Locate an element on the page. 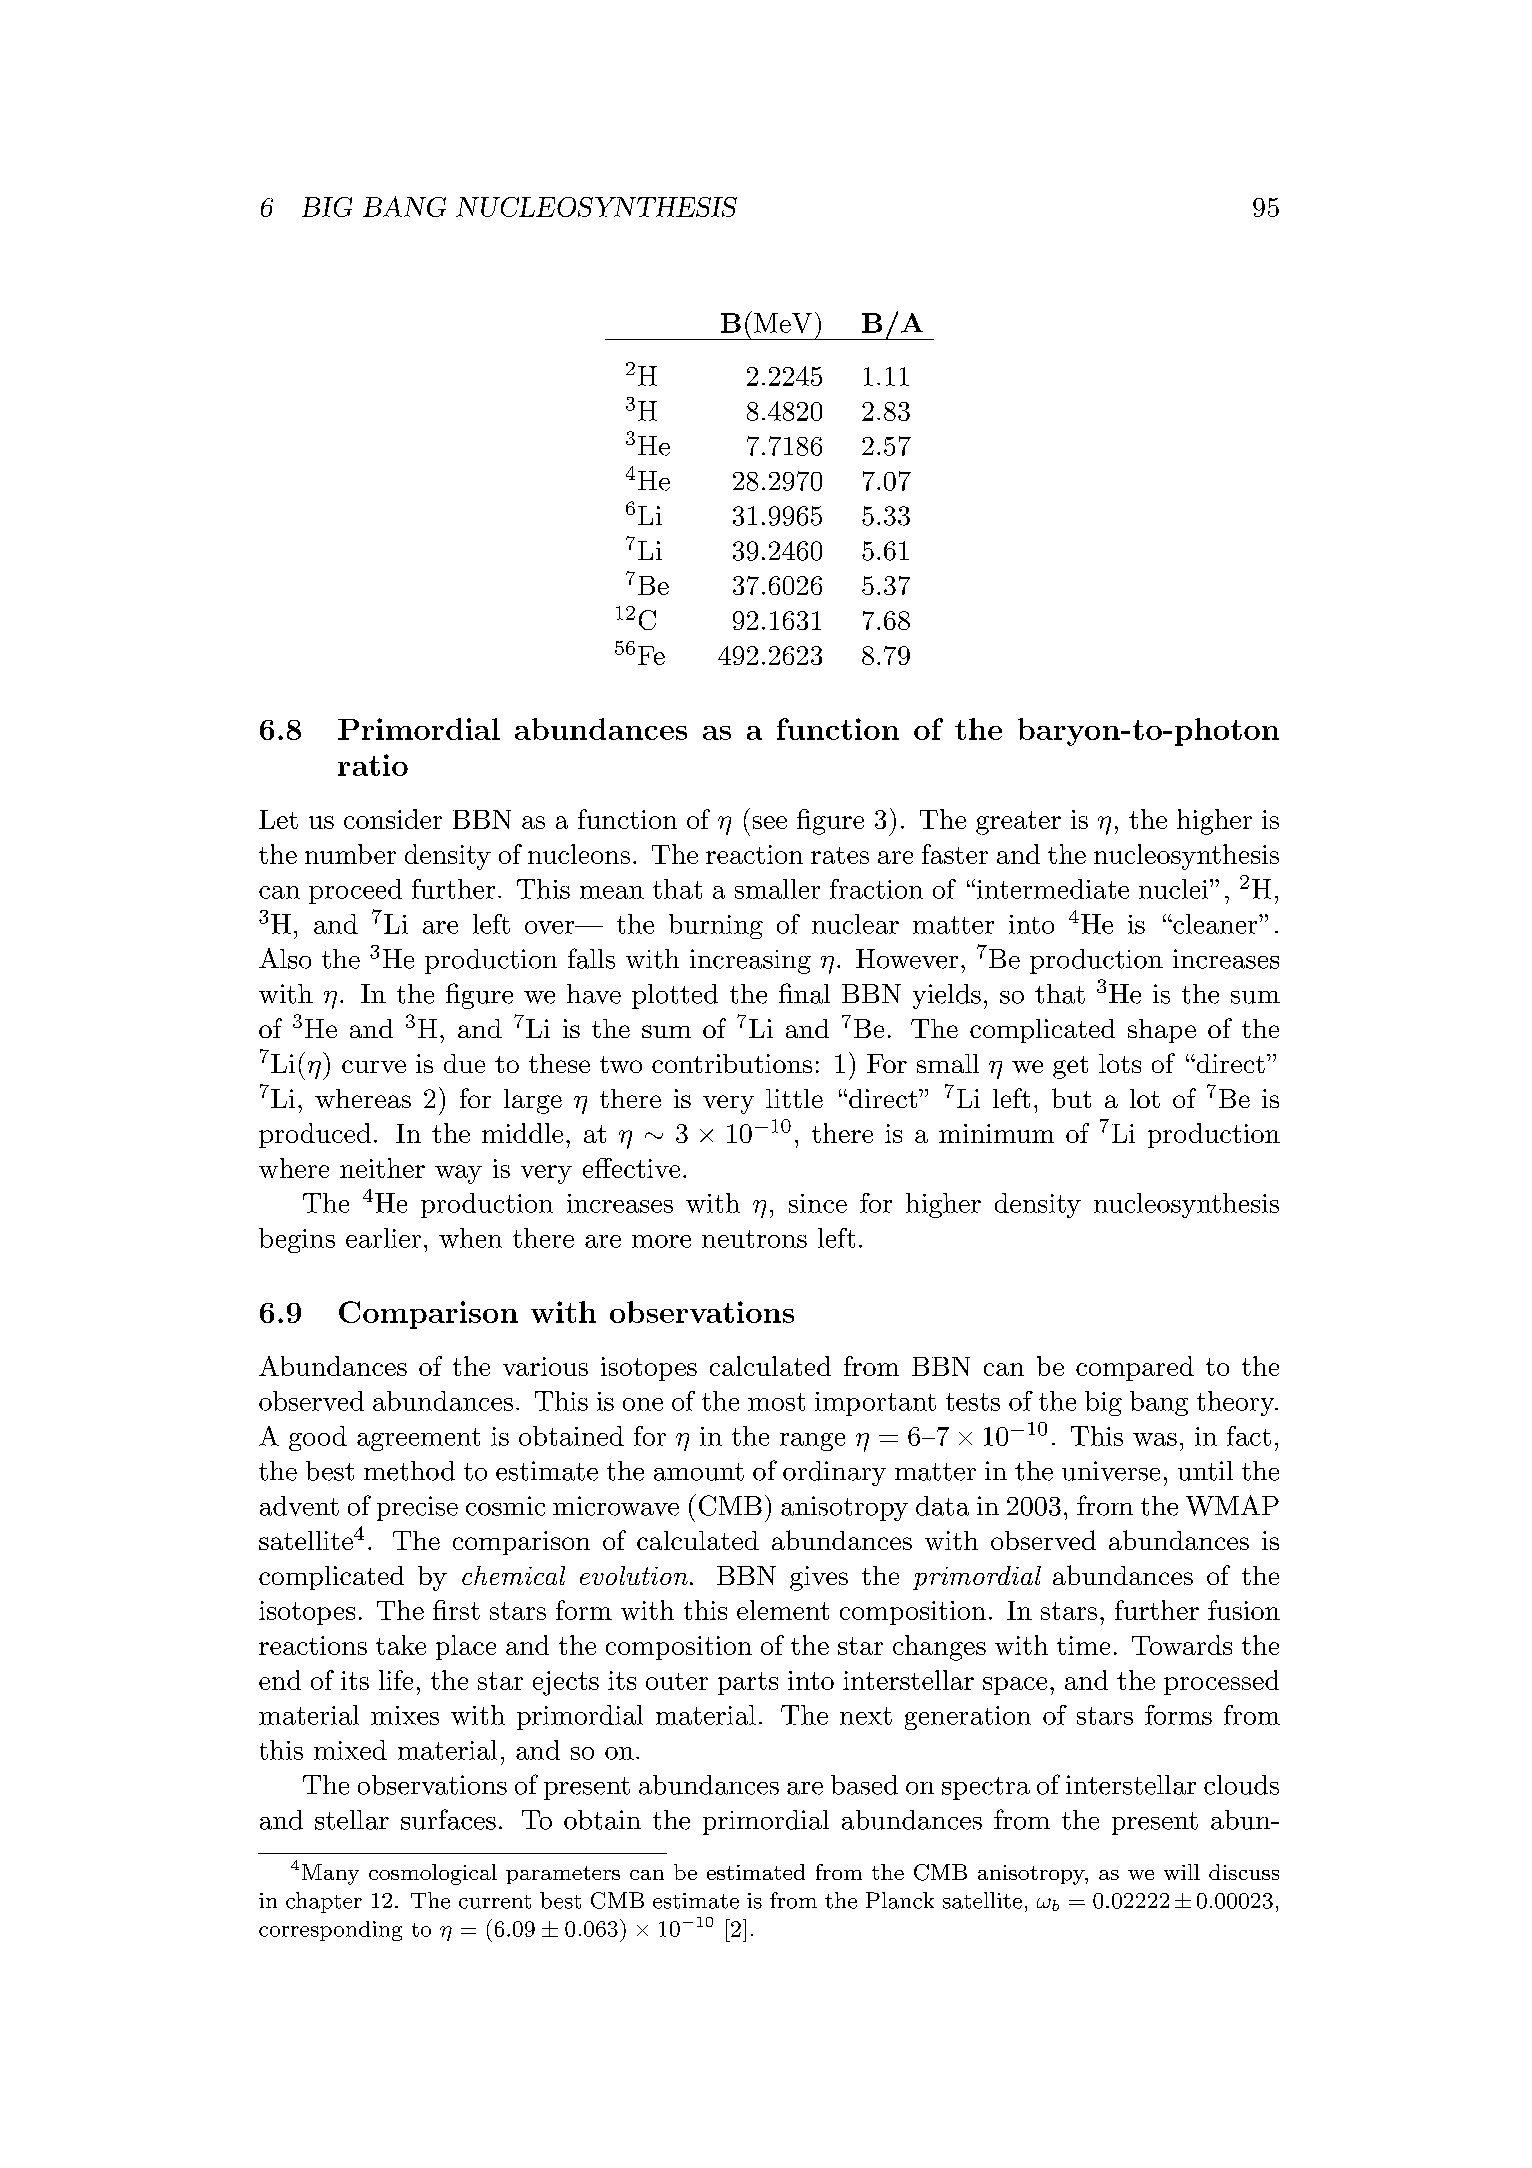 The image size is (1532, 2168). will is located at coordinates (1182, 1872).
